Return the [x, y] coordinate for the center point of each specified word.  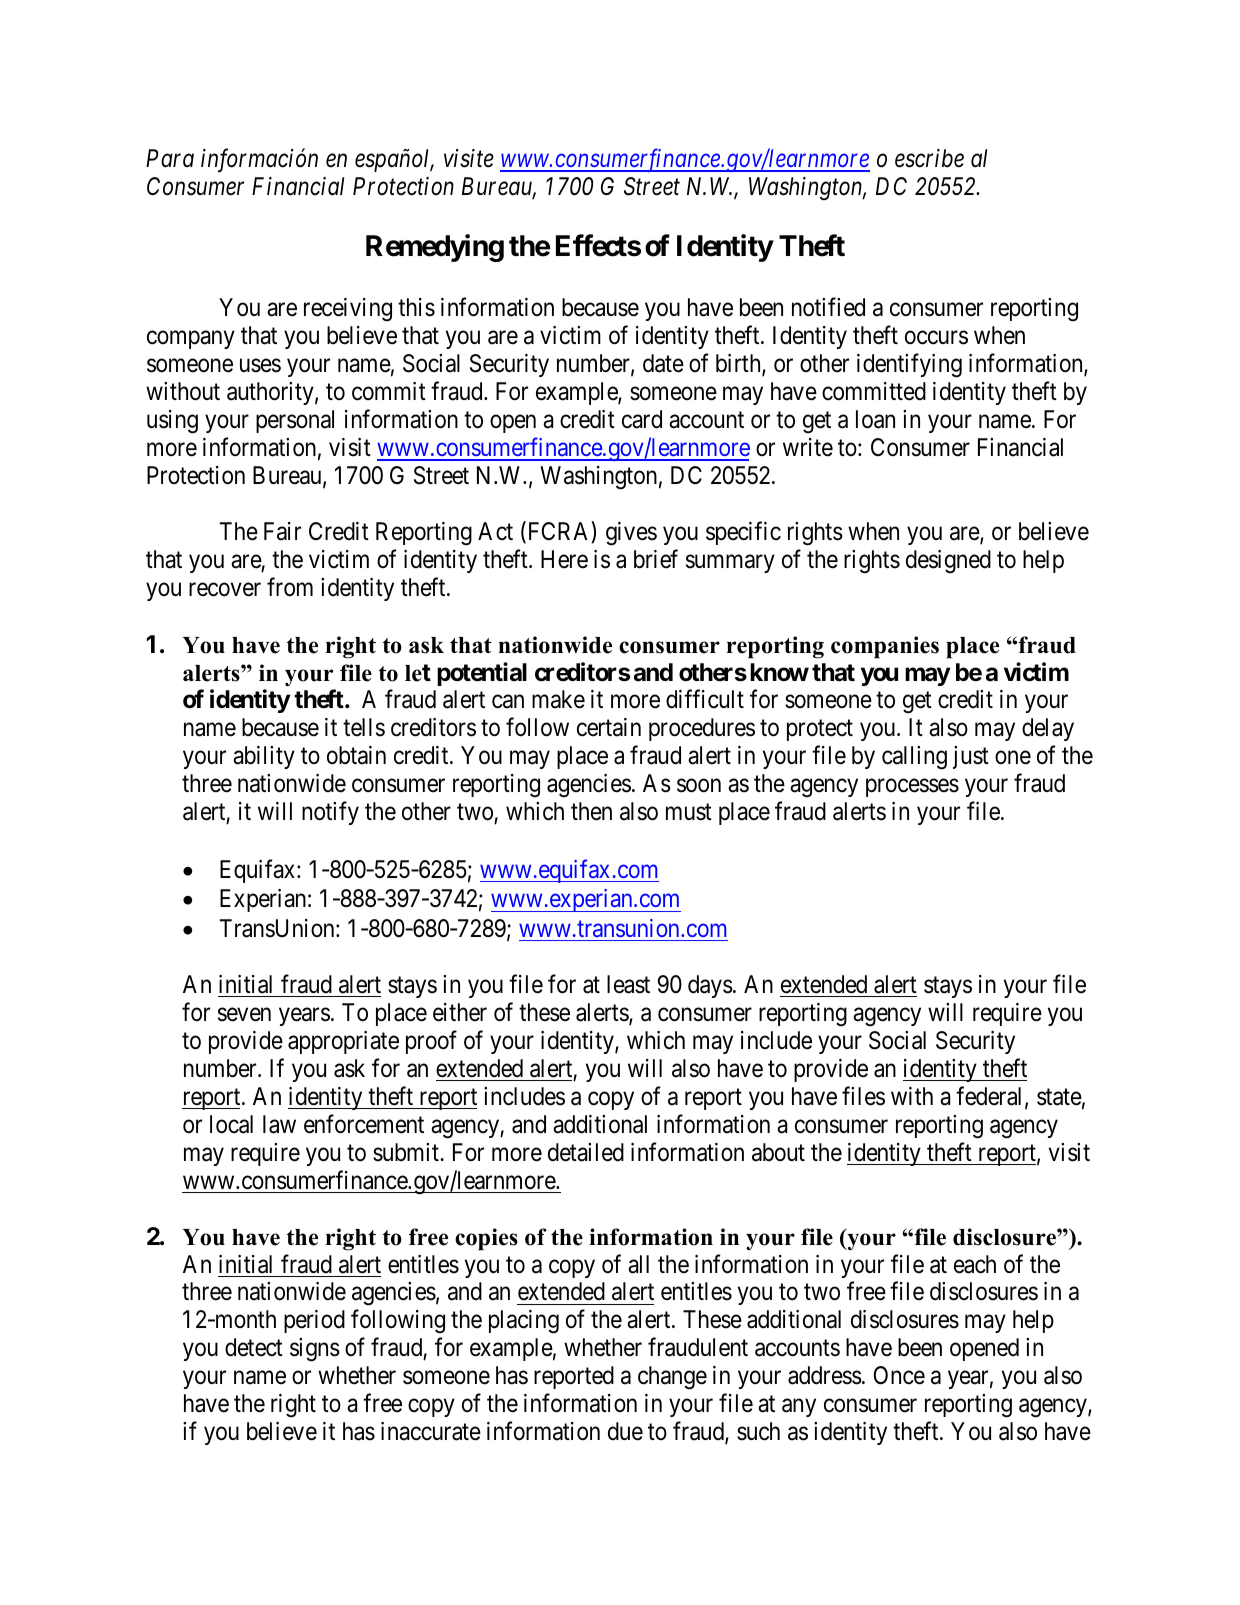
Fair [282, 531]
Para [170, 158]
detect [254, 1347]
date [663, 363]
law [279, 1124]
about [778, 1152]
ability [264, 757]
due [625, 1431]
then [591, 811]
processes [912, 788]
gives [631, 534]
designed [948, 562]
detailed [586, 1152]
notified [828, 307]
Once [899, 1375]
